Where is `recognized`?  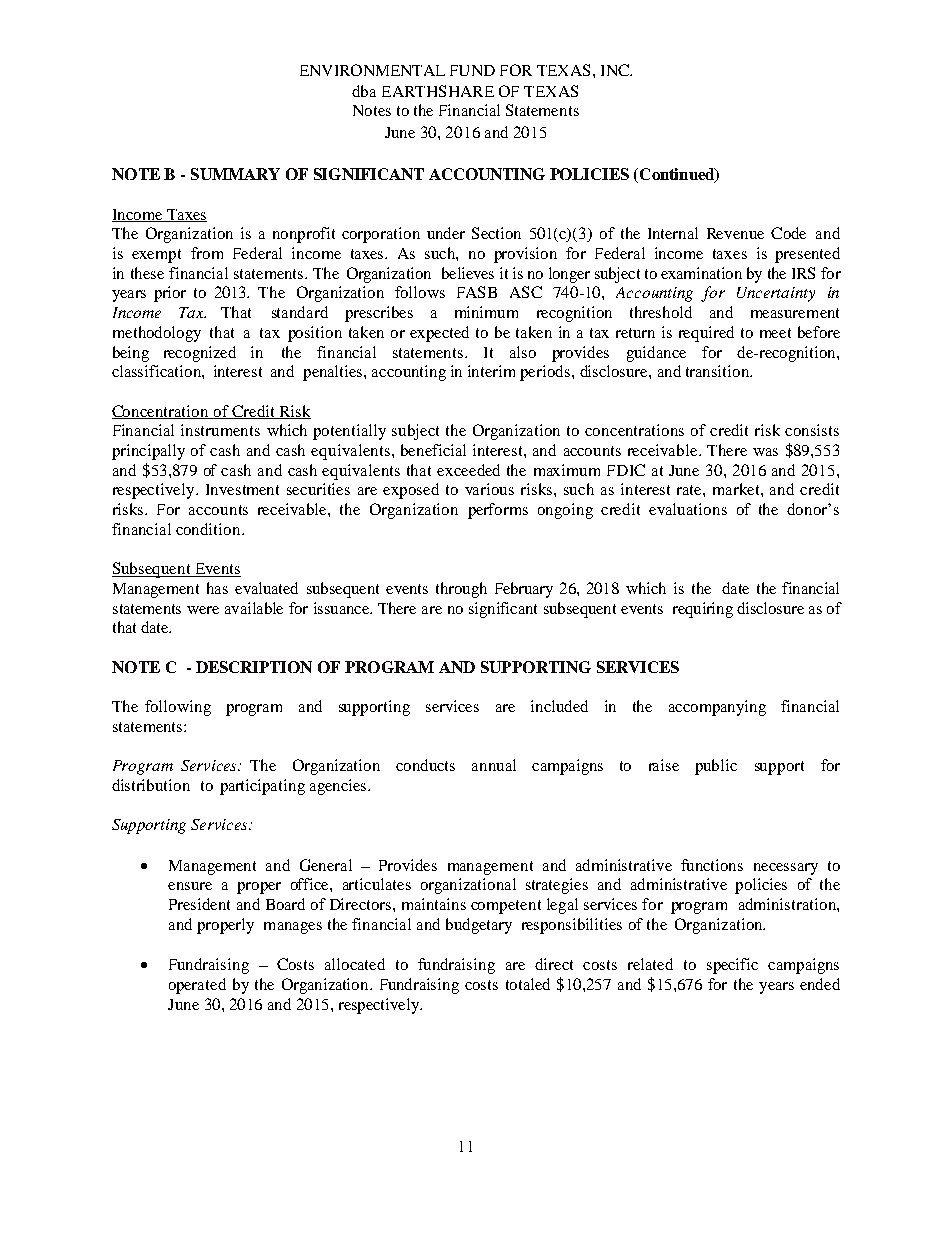
recognized is located at coordinates (200, 354).
